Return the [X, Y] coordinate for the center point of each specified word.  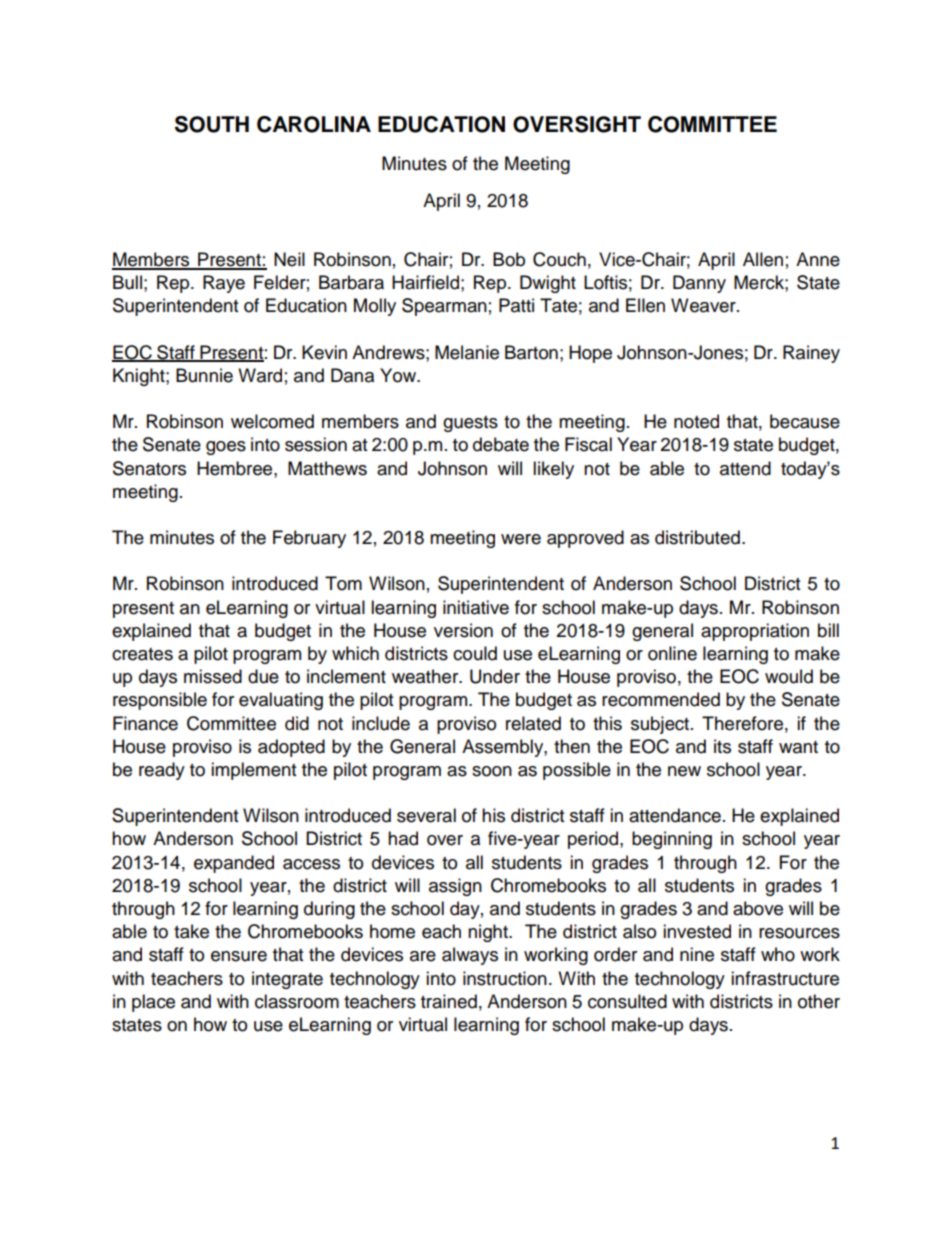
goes [226, 448]
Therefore [742, 723]
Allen [763, 259]
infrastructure [785, 978]
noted [696, 421]
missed [213, 676]
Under [495, 676]
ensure [239, 956]
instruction [505, 978]
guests [470, 424]
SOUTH [212, 124]
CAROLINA [314, 124]
